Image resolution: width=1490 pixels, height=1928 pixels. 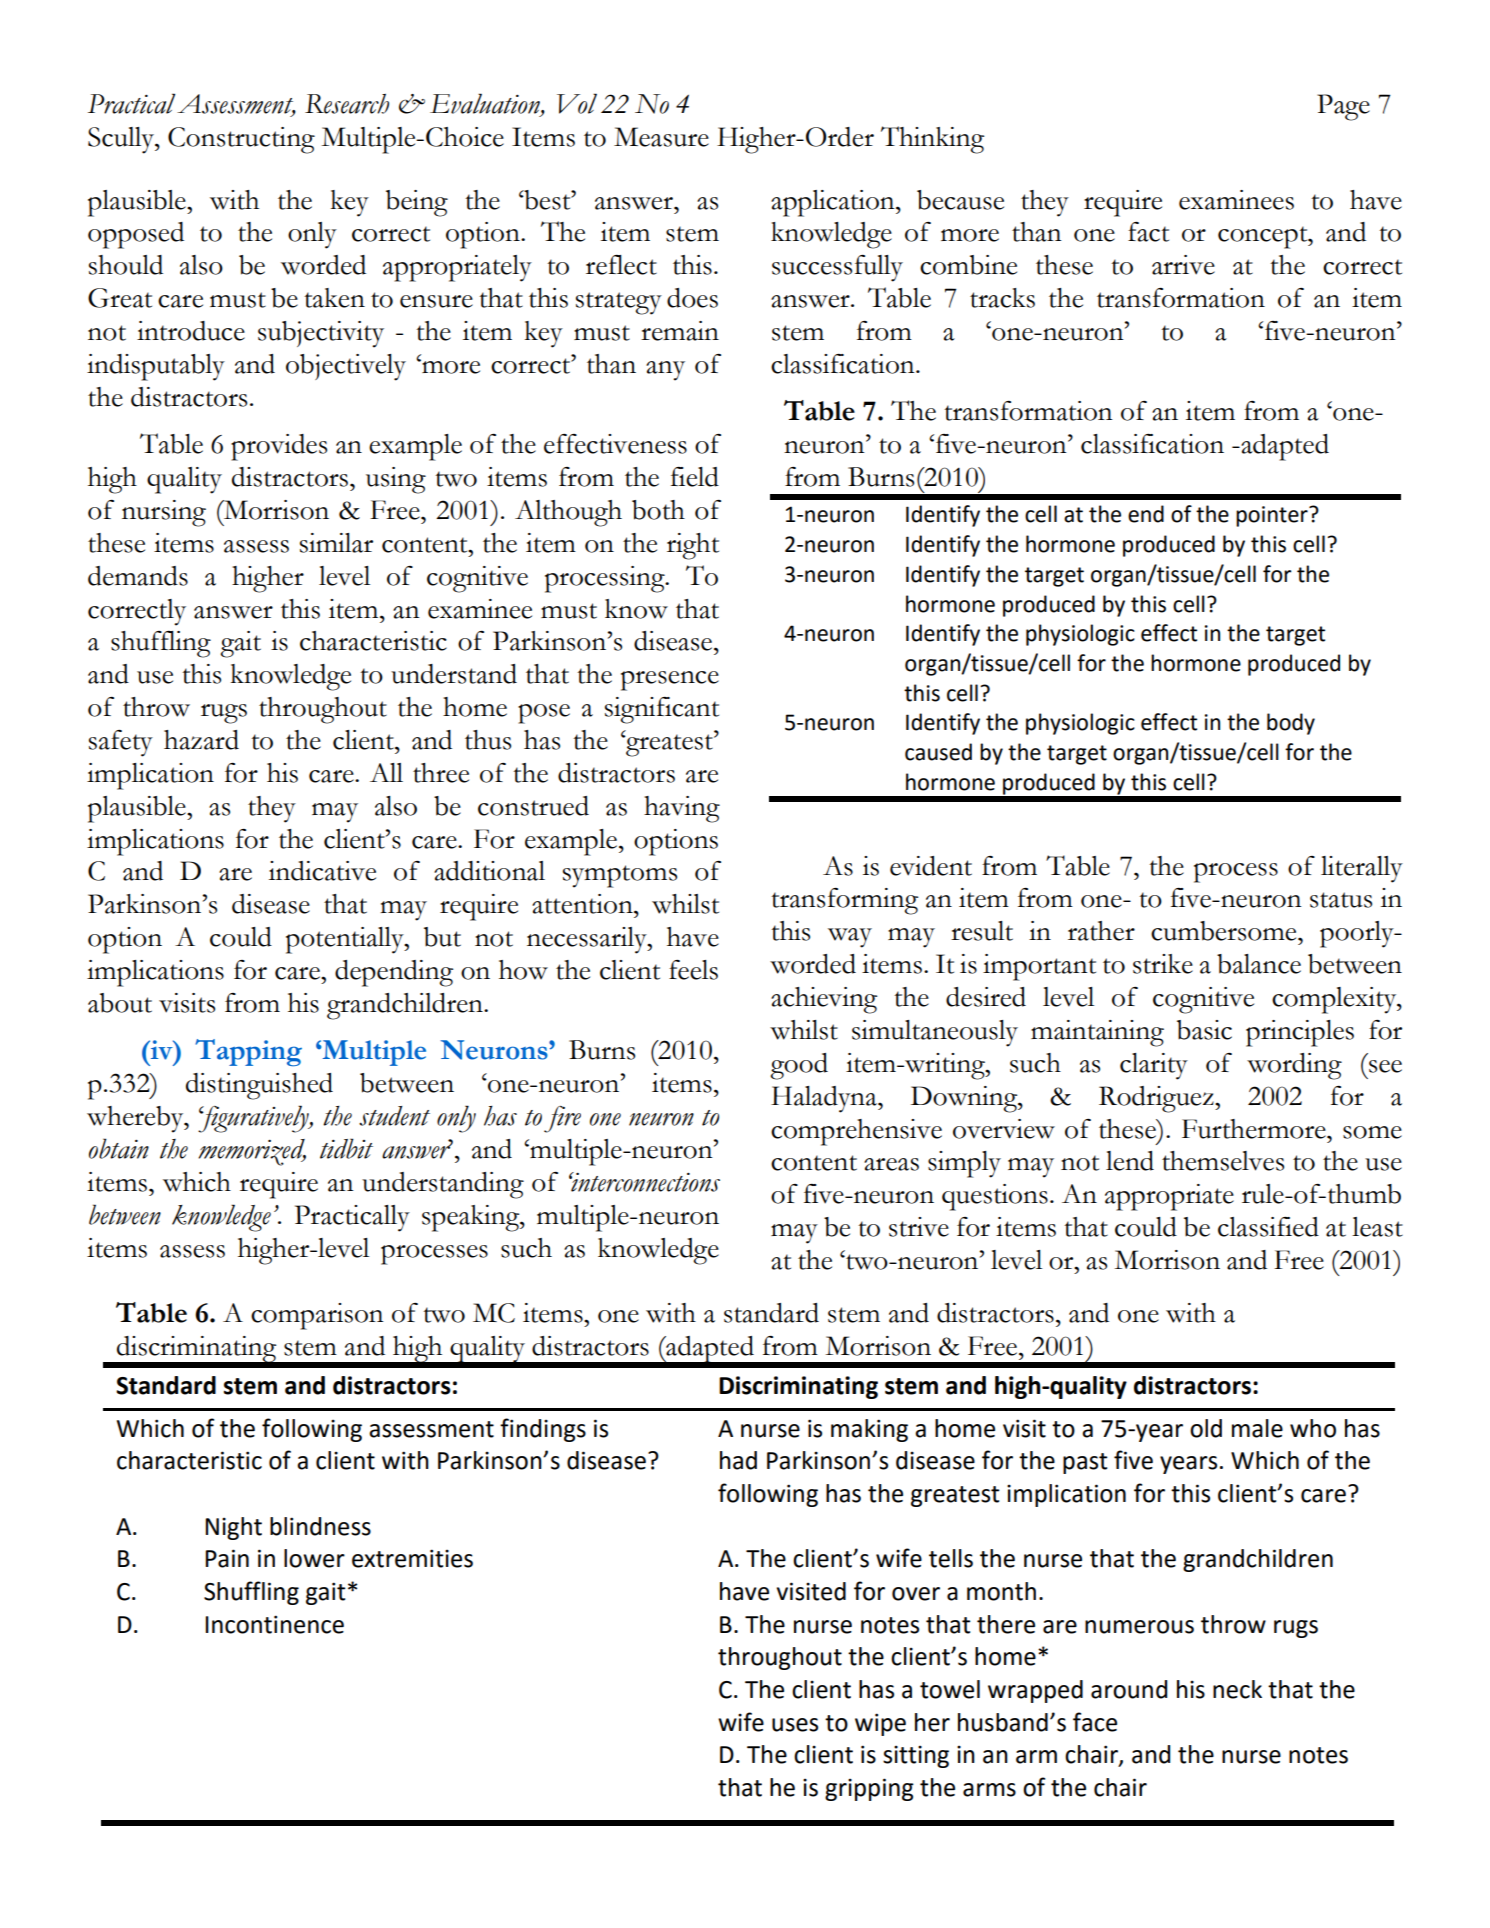 What do you see at coordinates (661, 137) in the screenshot?
I see `Measure` at bounding box center [661, 137].
